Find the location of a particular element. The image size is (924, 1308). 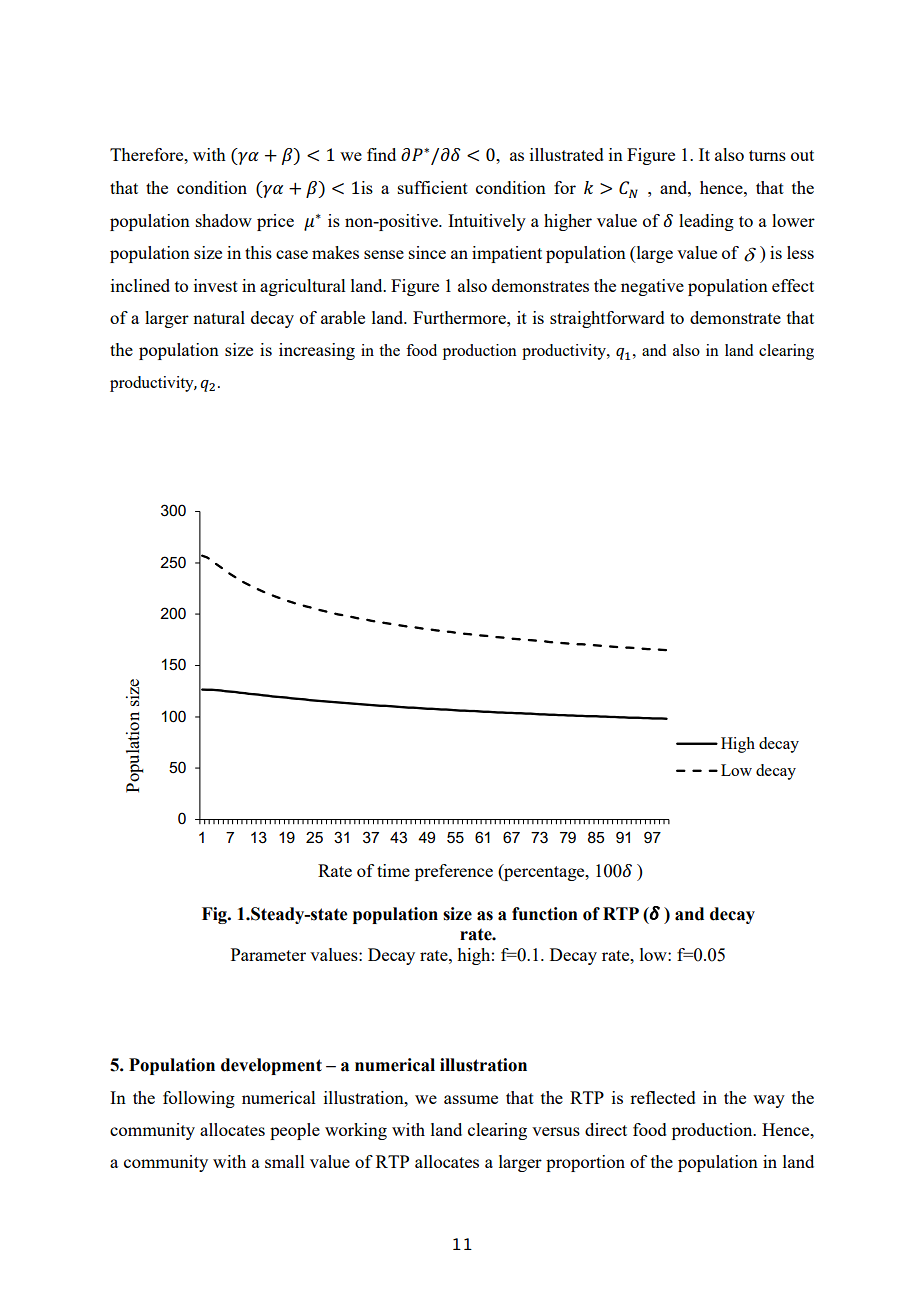

preference is located at coordinates (454, 872).
